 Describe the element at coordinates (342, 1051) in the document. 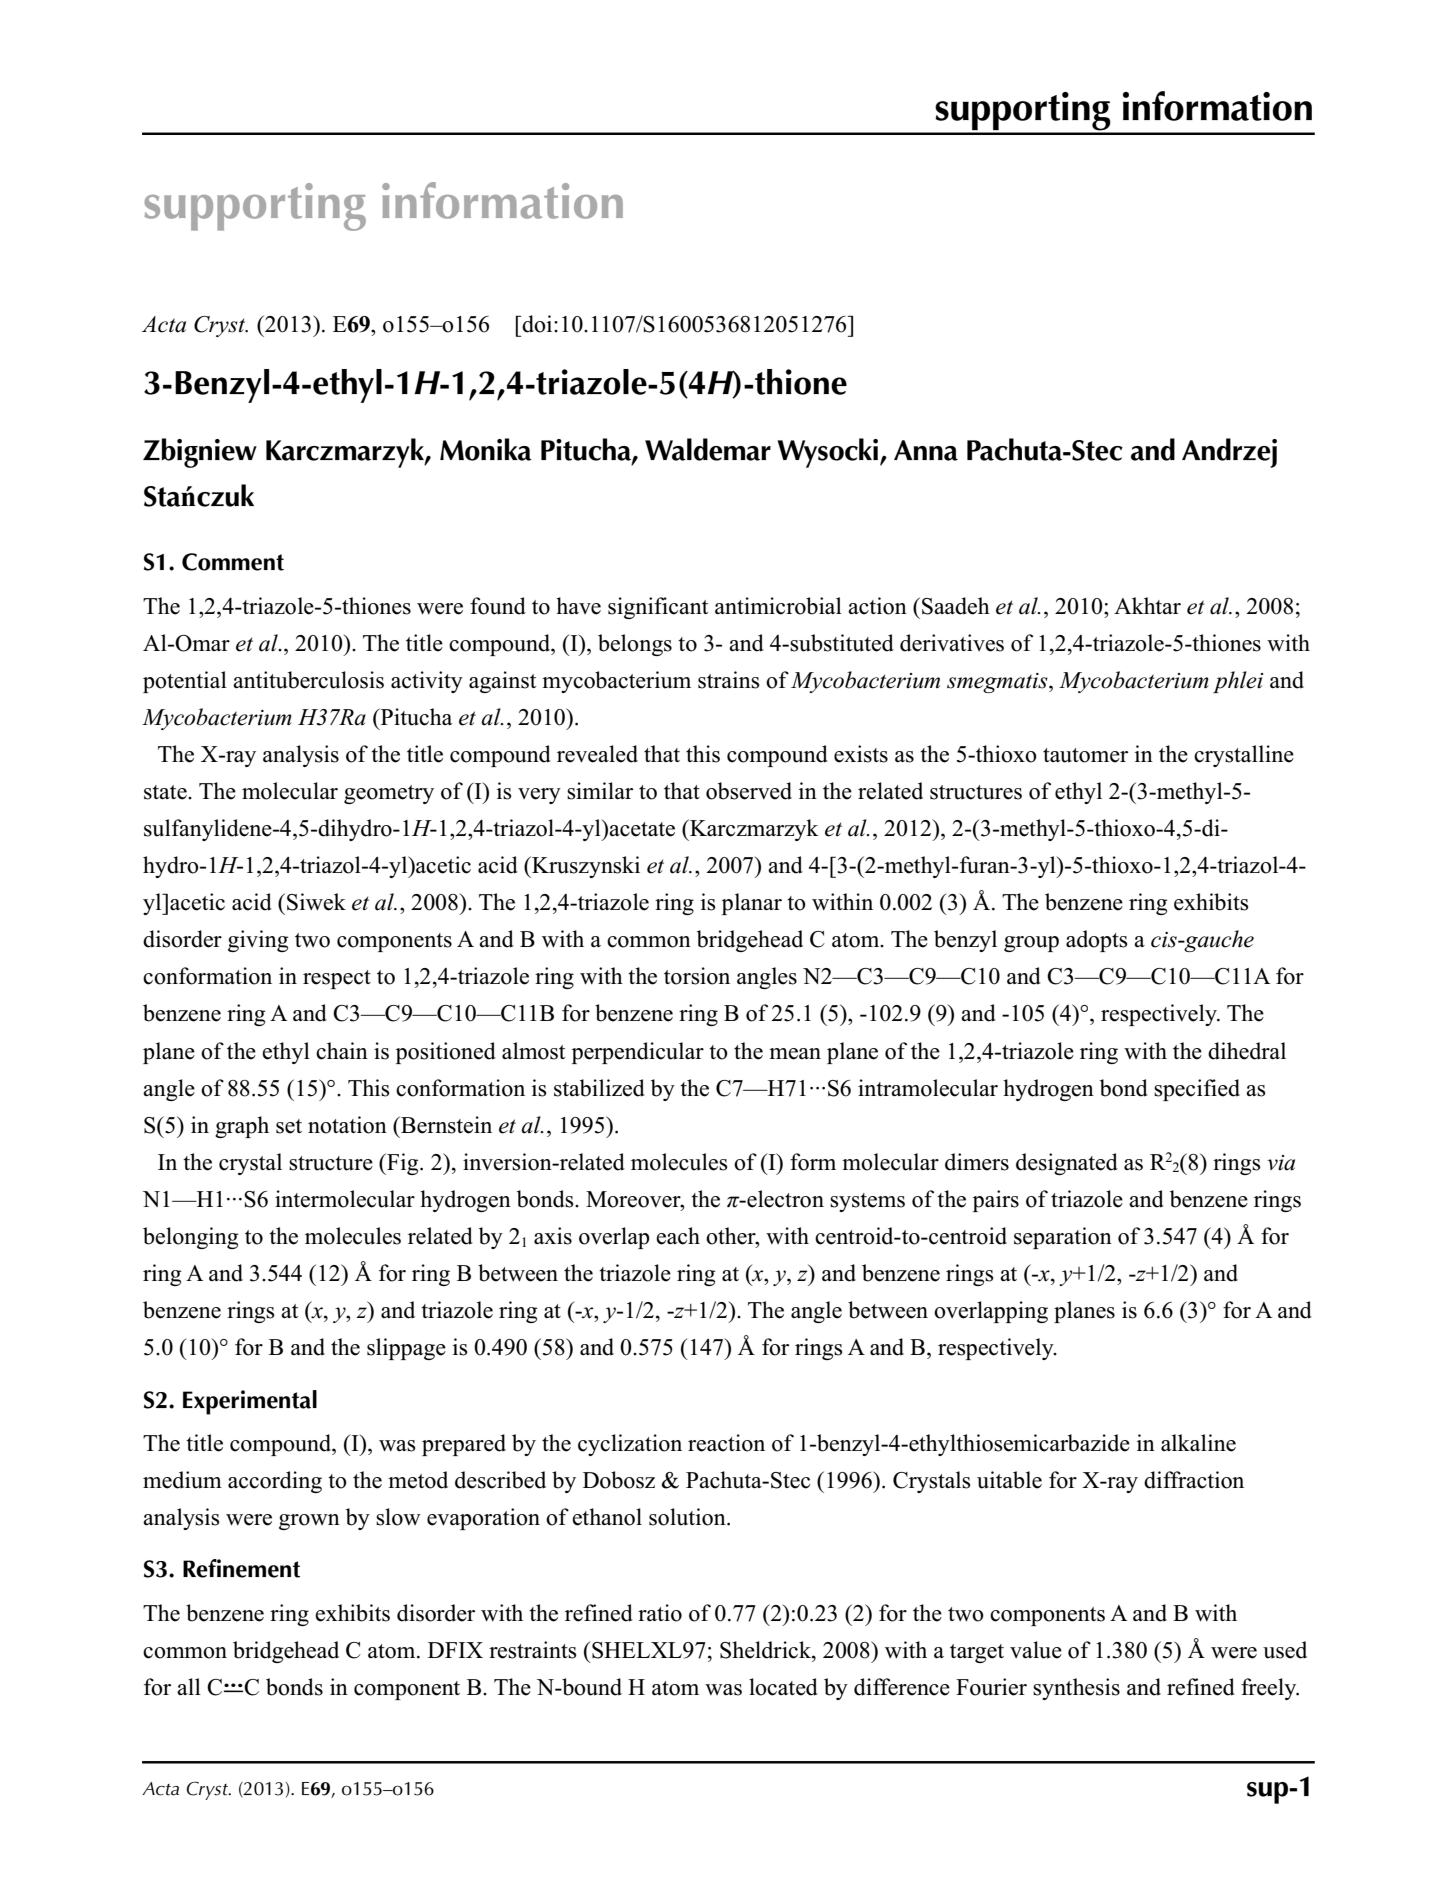

I see `chain` at that location.
